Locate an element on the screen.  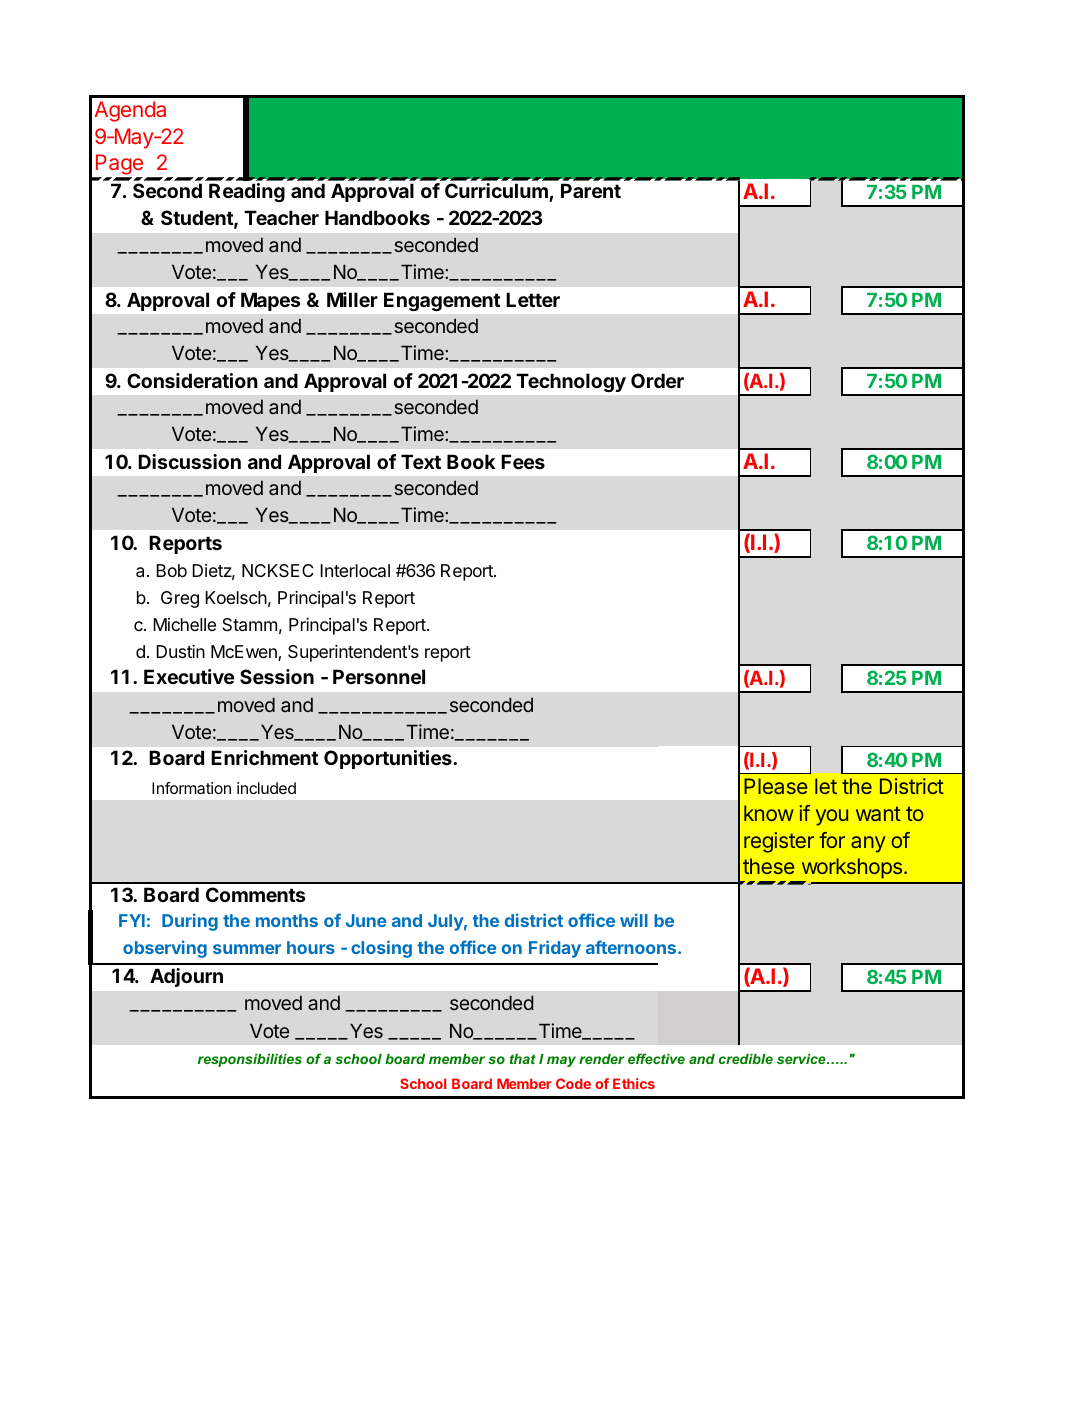
Please is located at coordinates (776, 786).
